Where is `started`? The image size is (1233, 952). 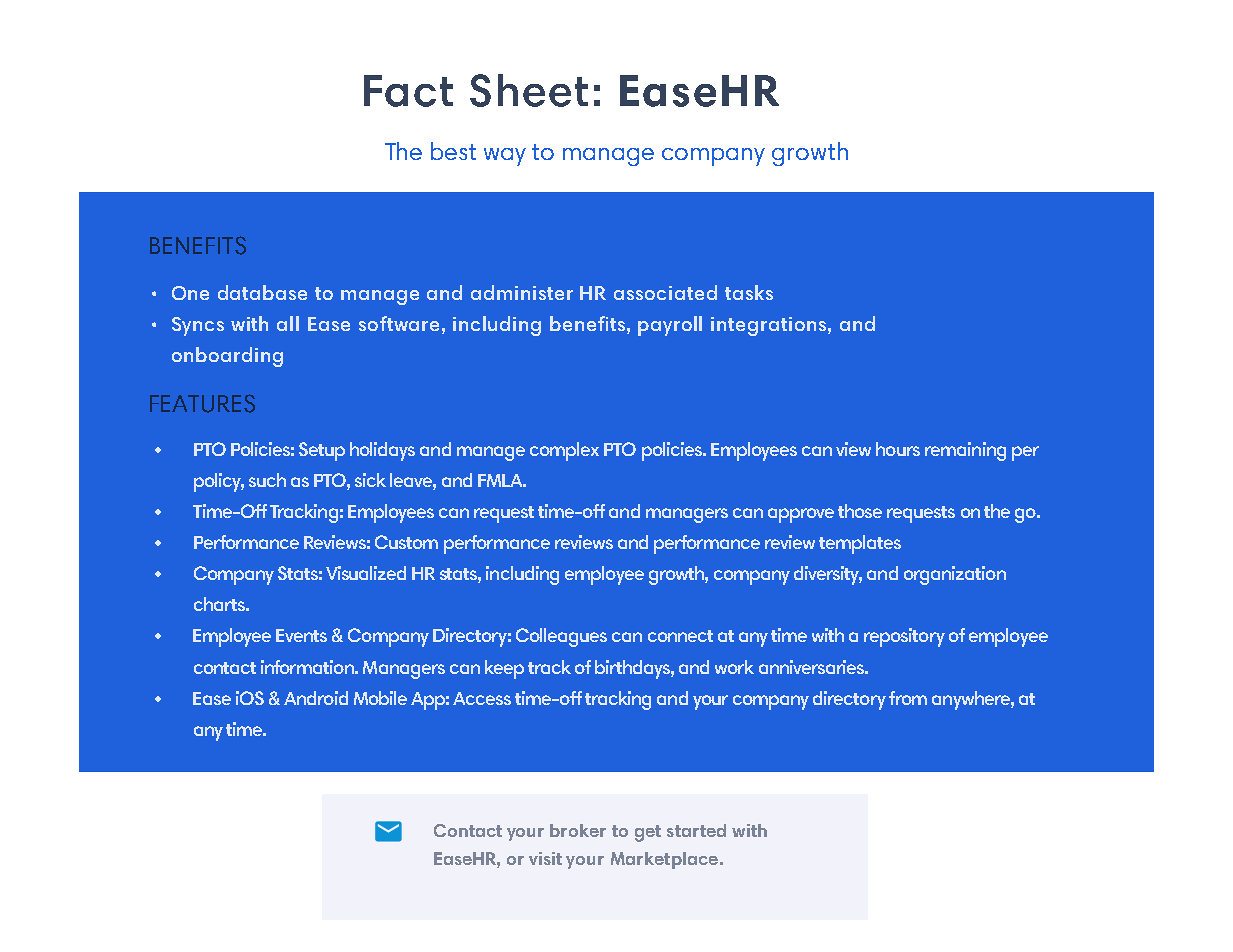 started is located at coordinates (696, 830).
